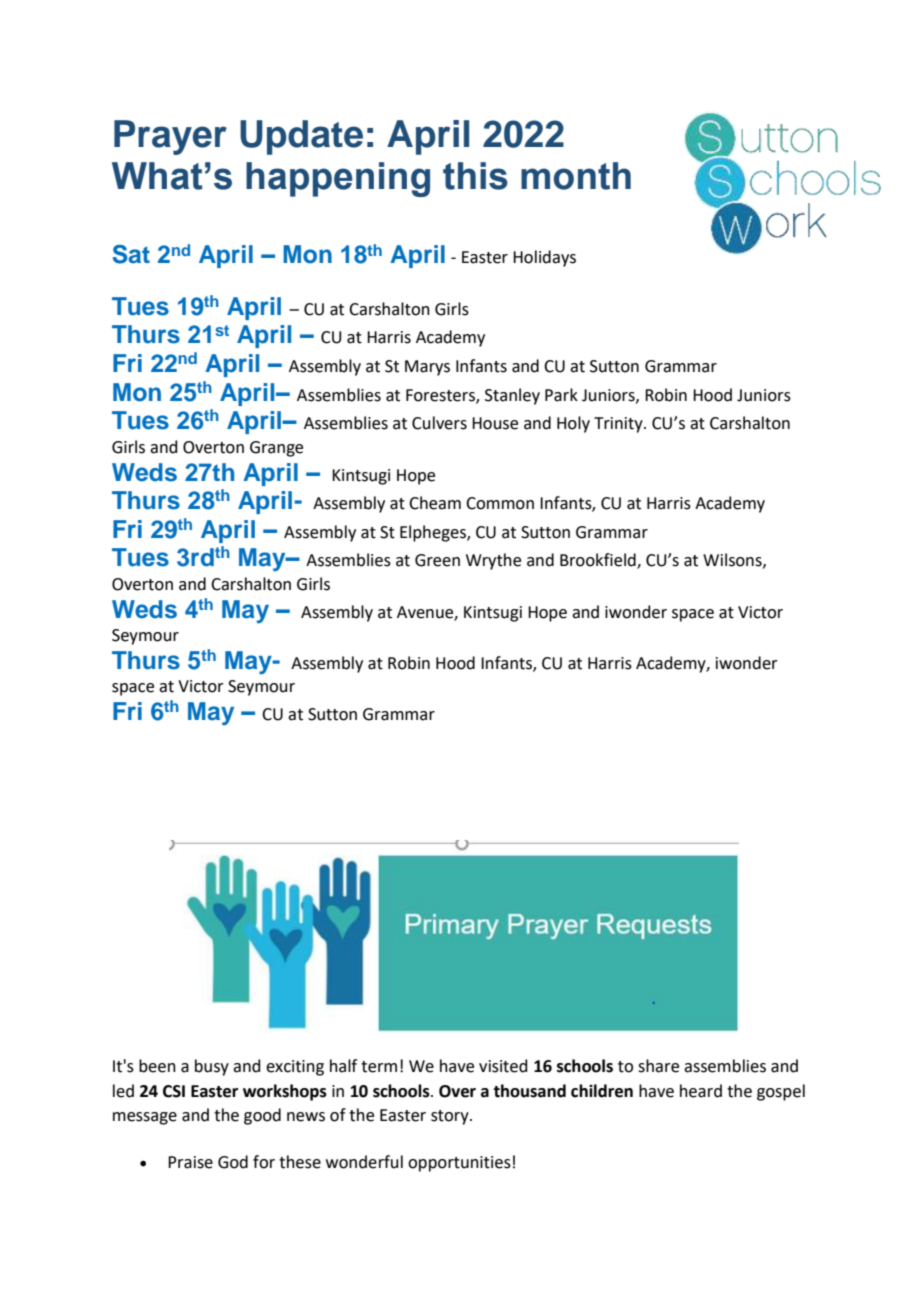 This image has width=924, height=1308. I want to click on term, so click(379, 1067).
